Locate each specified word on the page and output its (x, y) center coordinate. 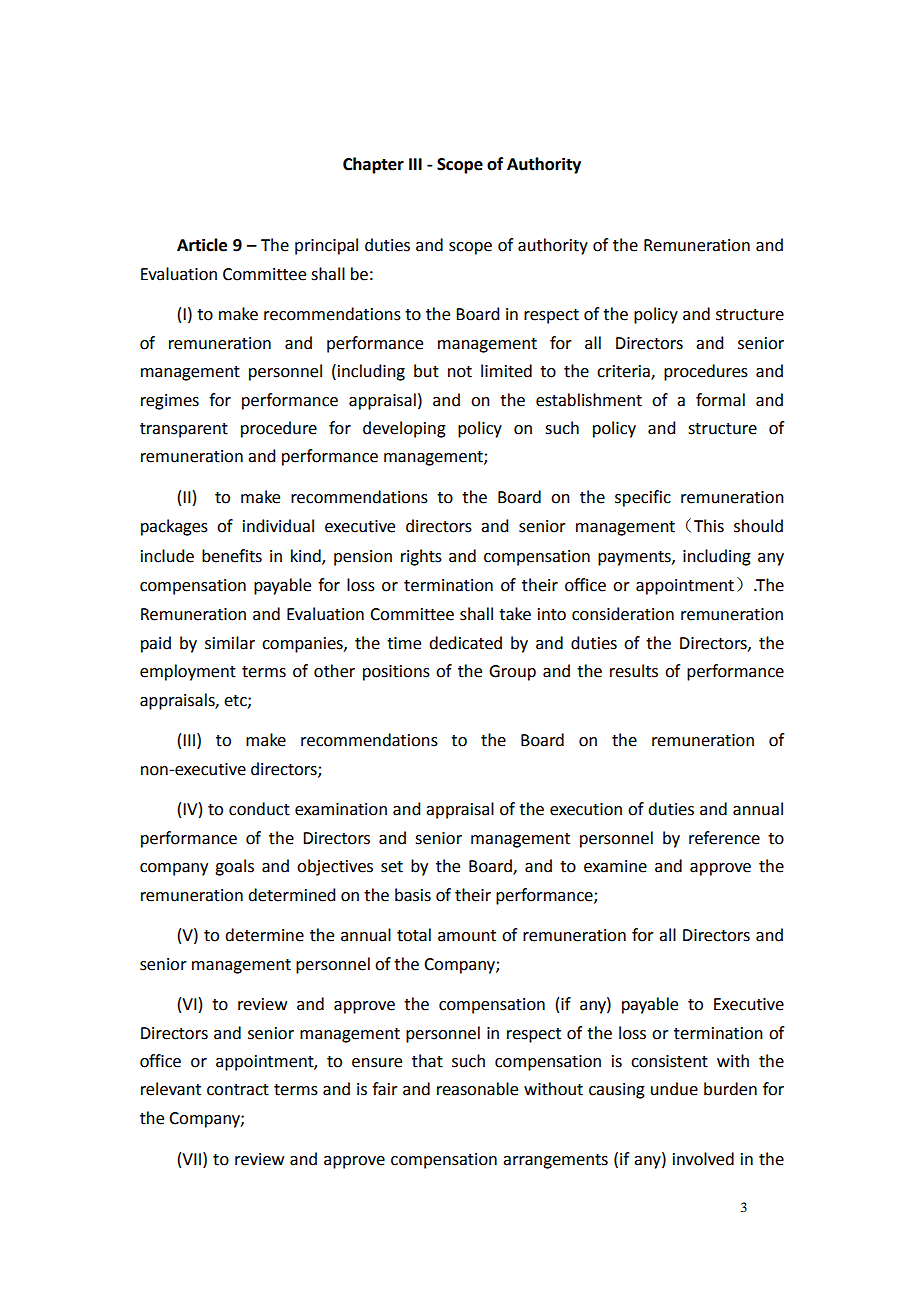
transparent (184, 430)
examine (615, 866)
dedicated (465, 643)
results (634, 671)
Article (202, 245)
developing (404, 429)
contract (238, 1090)
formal (720, 400)
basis (413, 895)
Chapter (373, 165)
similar (230, 643)
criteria (624, 372)
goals (234, 867)
